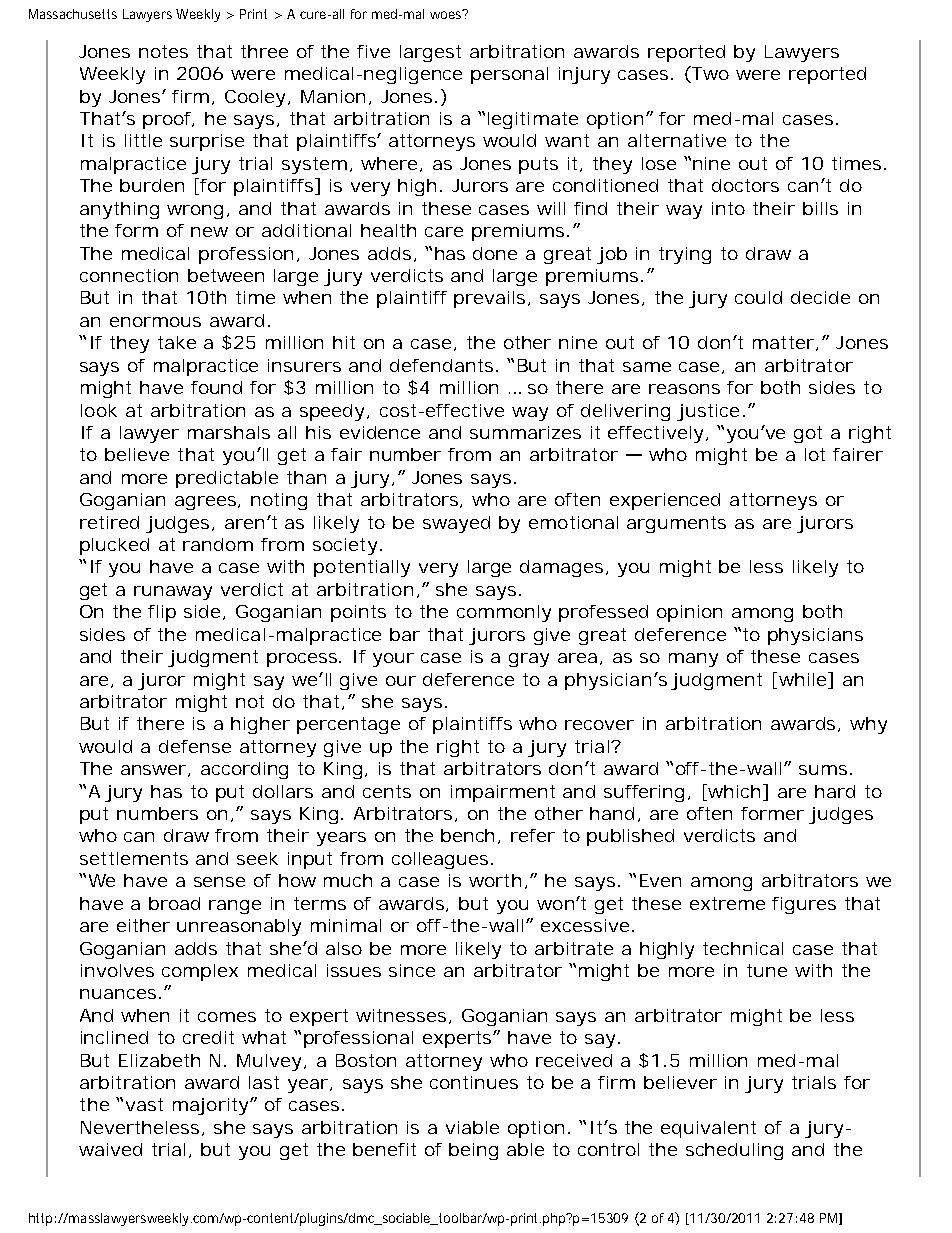 Image resolution: width=952 pixels, height=1233 pixels. Describe the element at coordinates (163, 51) in the screenshot. I see `notes` at that location.
